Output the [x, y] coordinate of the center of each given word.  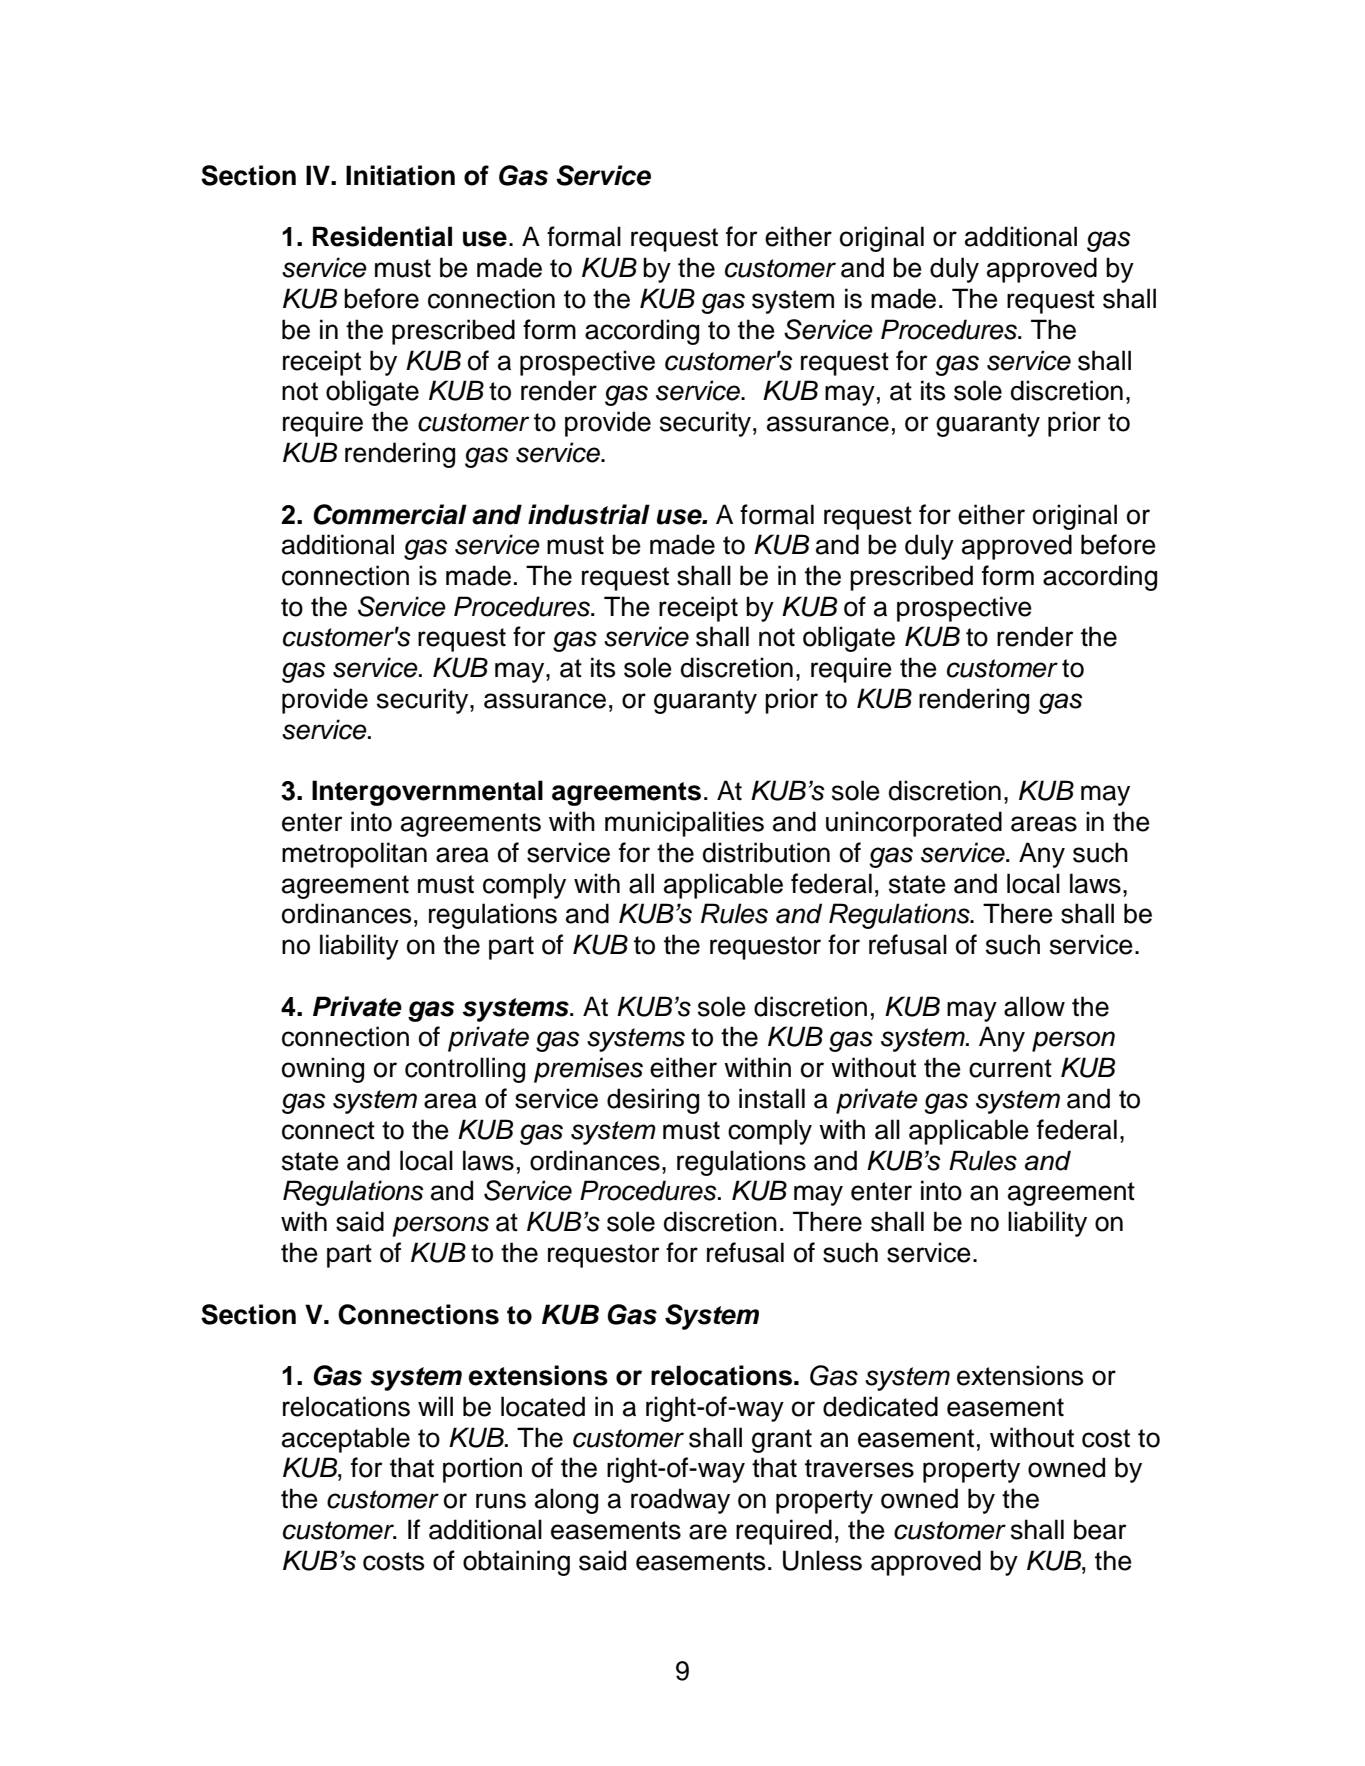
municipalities [684, 824]
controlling [465, 1070]
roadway [680, 1501]
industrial [589, 514]
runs [501, 1501]
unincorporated [914, 824]
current [1010, 1068]
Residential [382, 236]
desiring [653, 1101]
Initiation [400, 175]
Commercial [390, 514]
